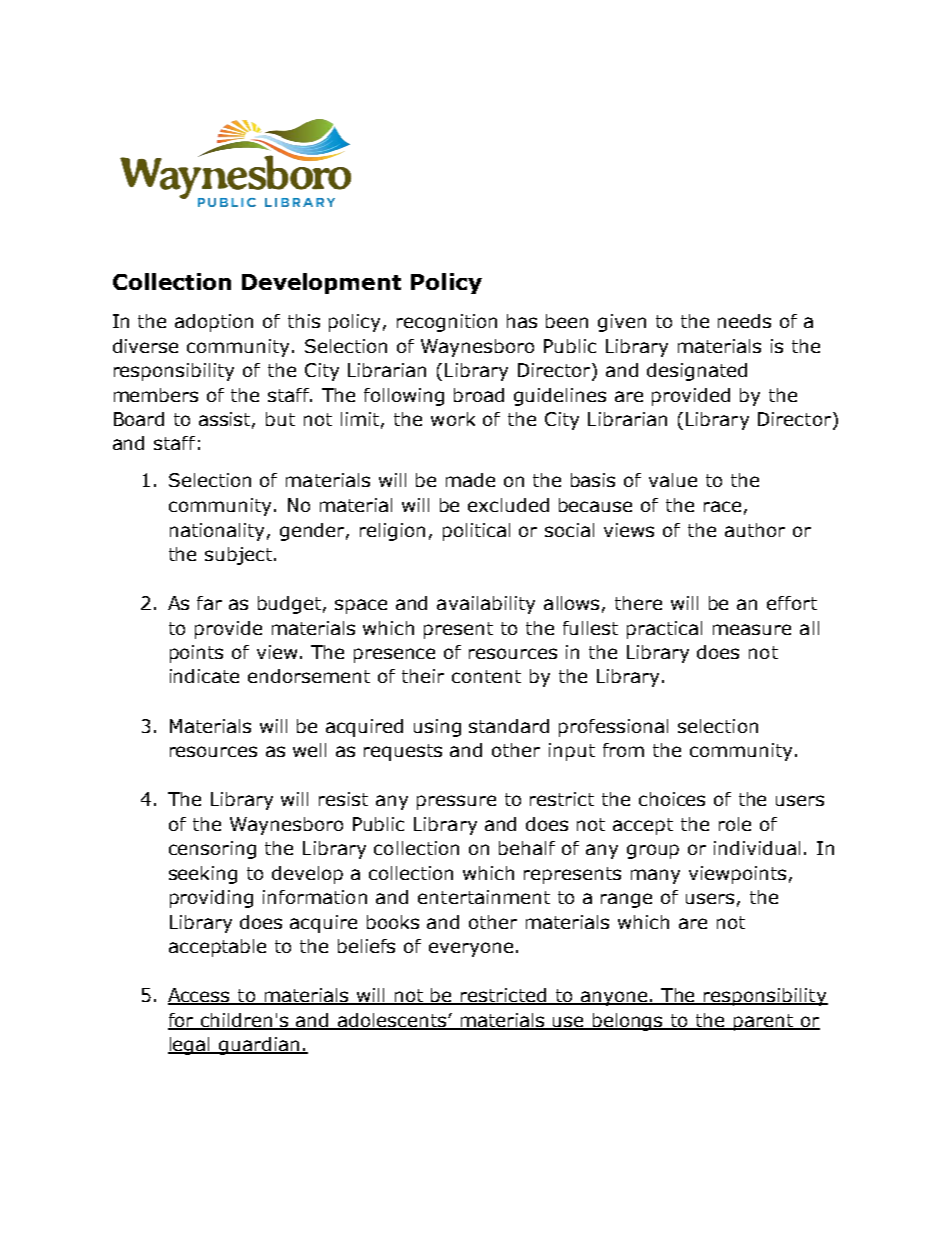 The width and height of the document is (952, 1233). I want to click on measure, so click(752, 629).
